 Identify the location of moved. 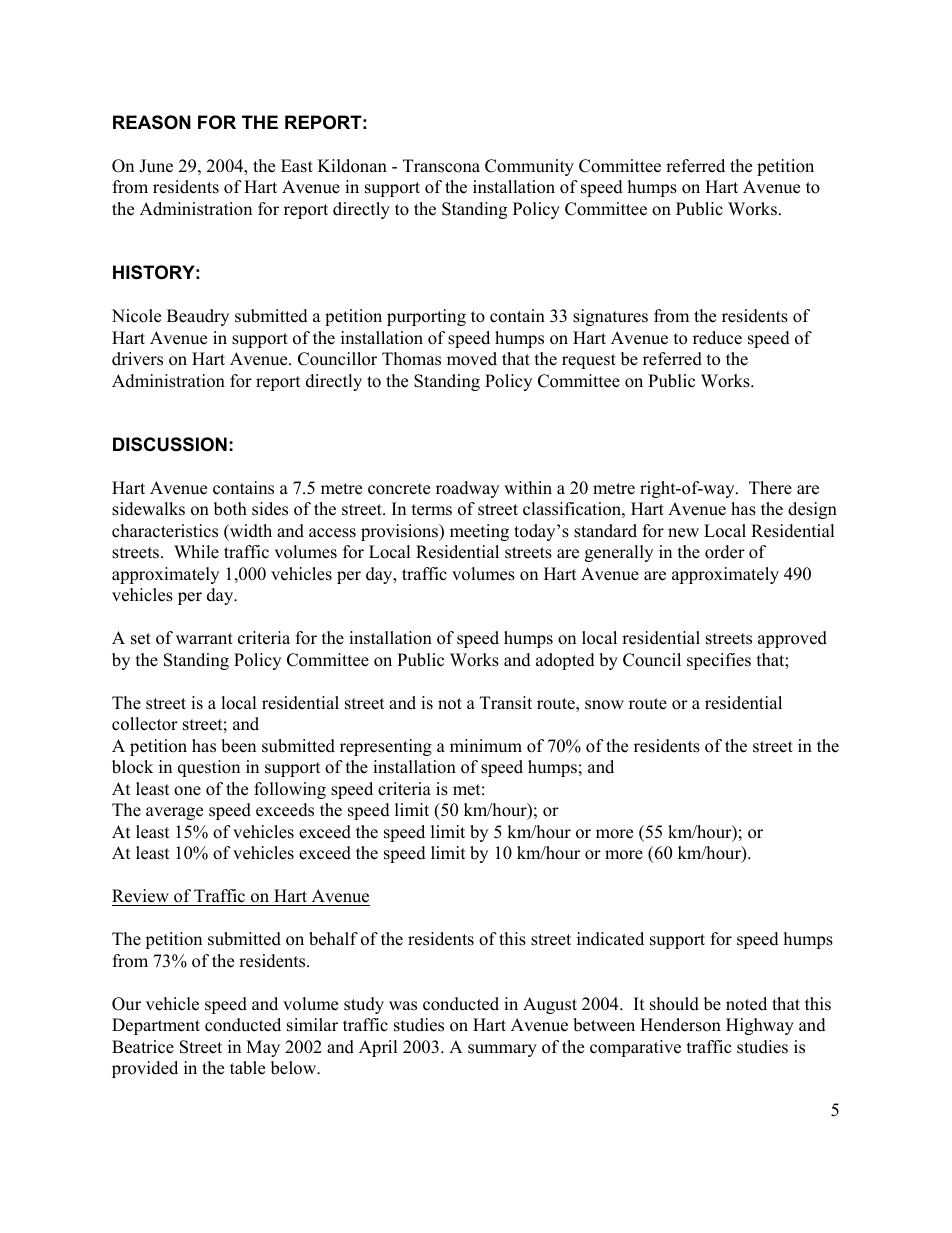
(472, 359).
